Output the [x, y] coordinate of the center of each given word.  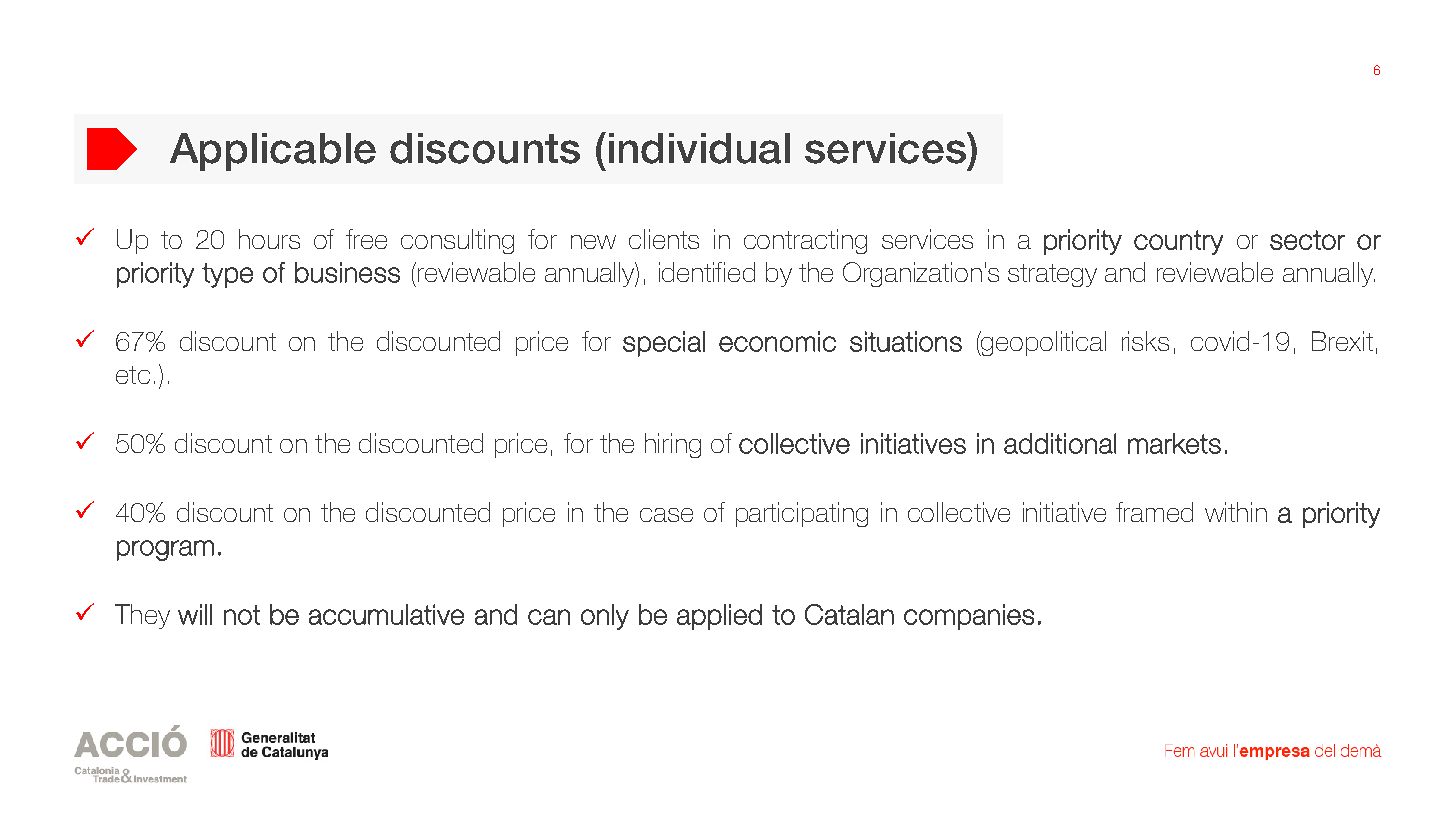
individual [699, 148]
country [1178, 242]
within [1236, 512]
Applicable [273, 152]
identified [707, 272]
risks [1145, 341]
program [165, 550]
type [227, 275]
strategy [1052, 275]
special [664, 344]
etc [133, 375]
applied [719, 617]
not [242, 615]
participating [802, 514]
